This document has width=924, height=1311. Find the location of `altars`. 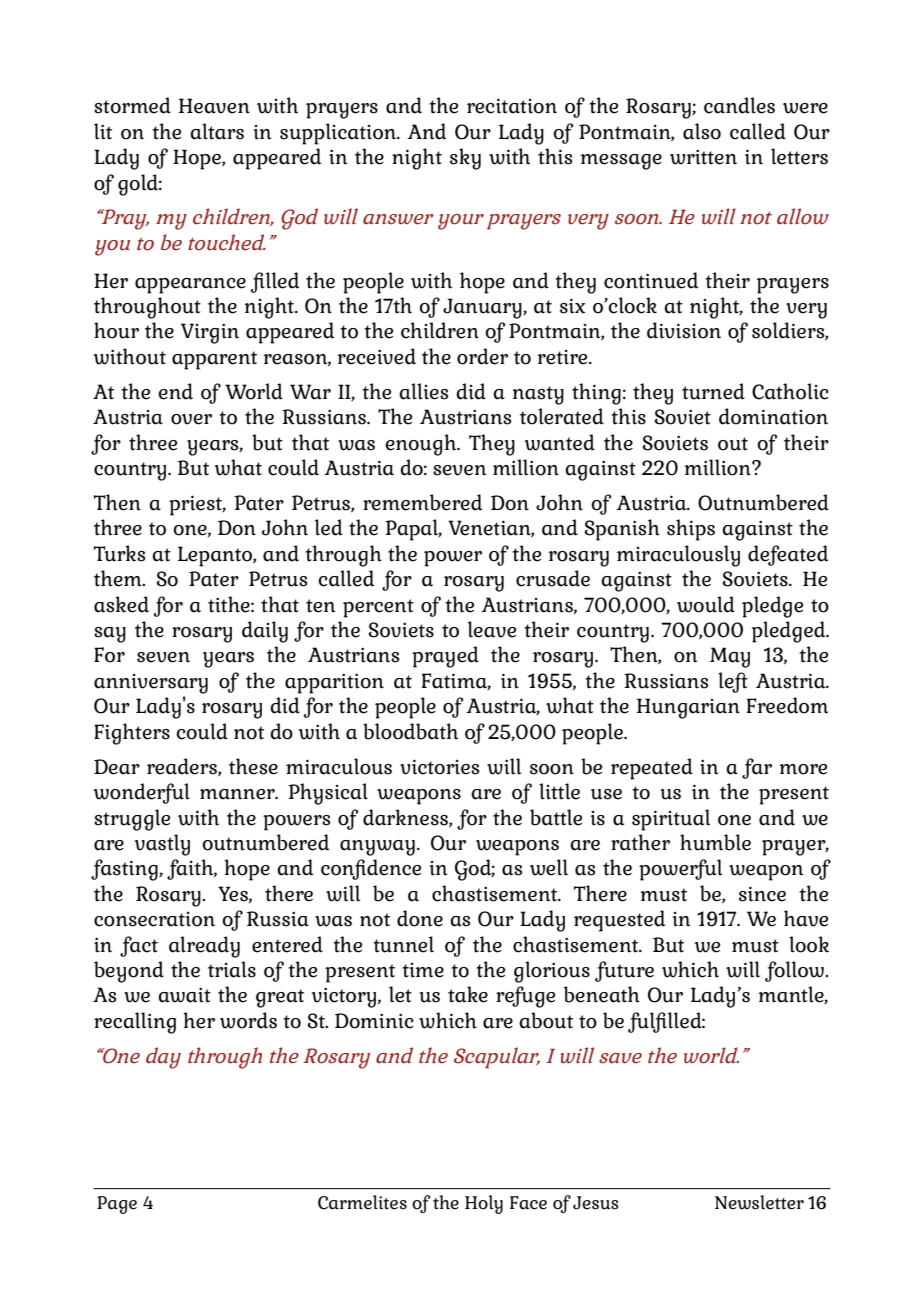

altars is located at coordinates (217, 131).
